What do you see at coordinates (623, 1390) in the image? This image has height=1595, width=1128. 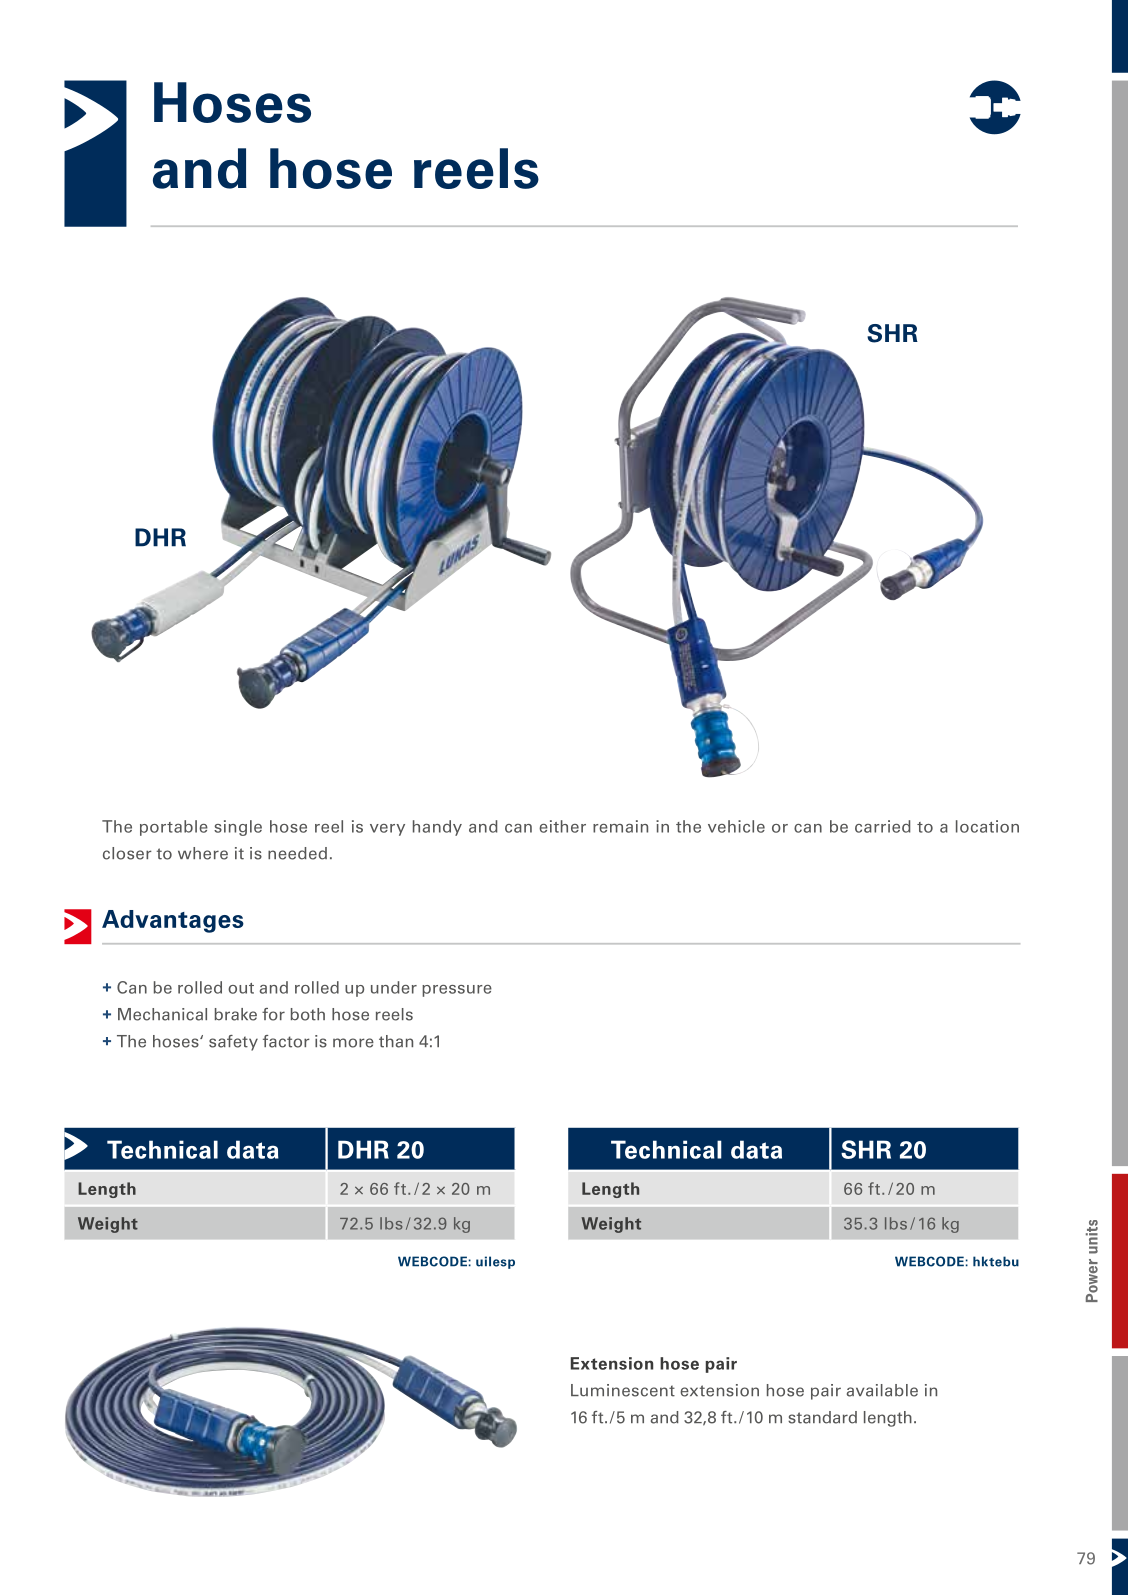 I see `Luminescent` at bounding box center [623, 1390].
